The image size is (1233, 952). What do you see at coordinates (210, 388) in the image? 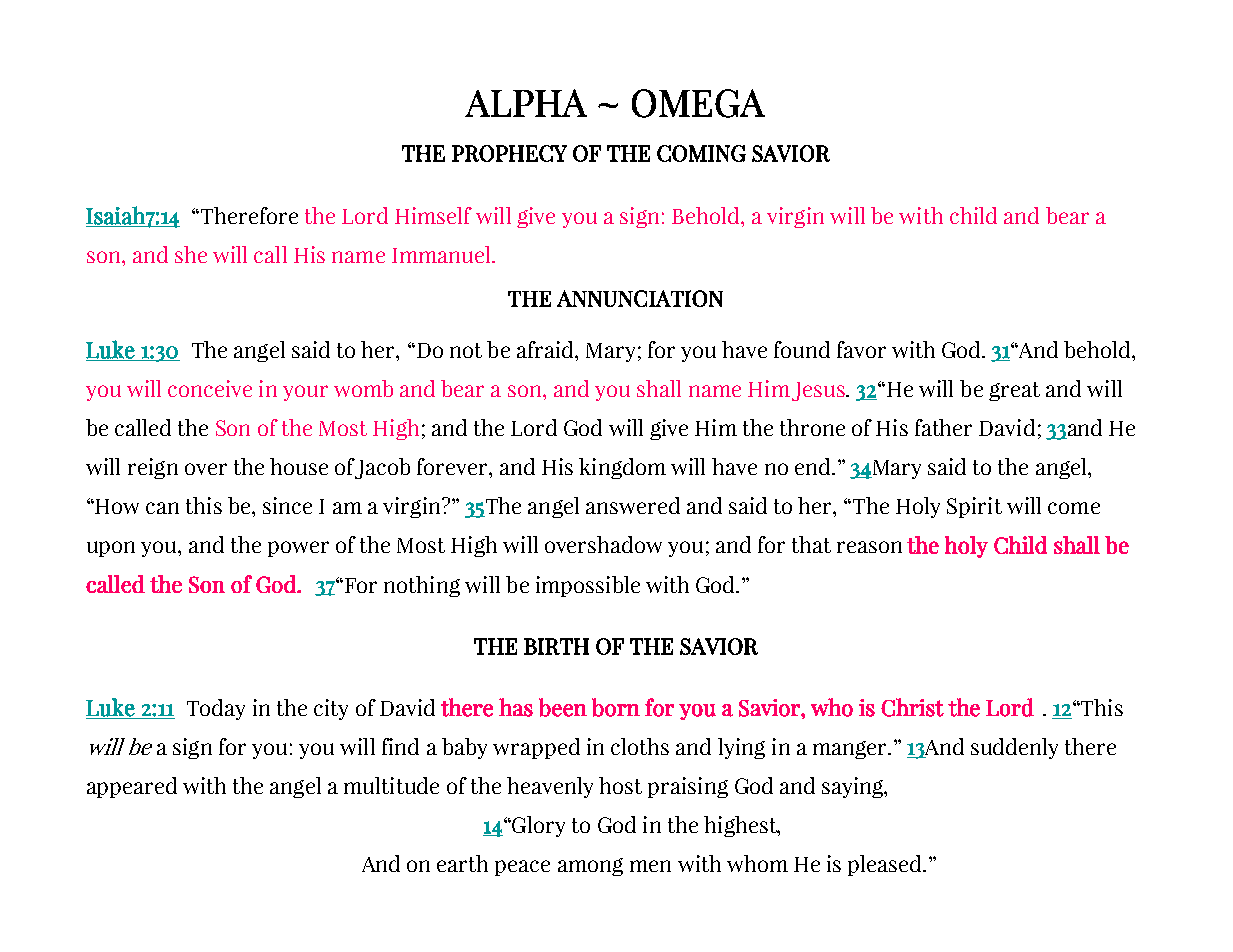
I see `conceive` at bounding box center [210, 388].
